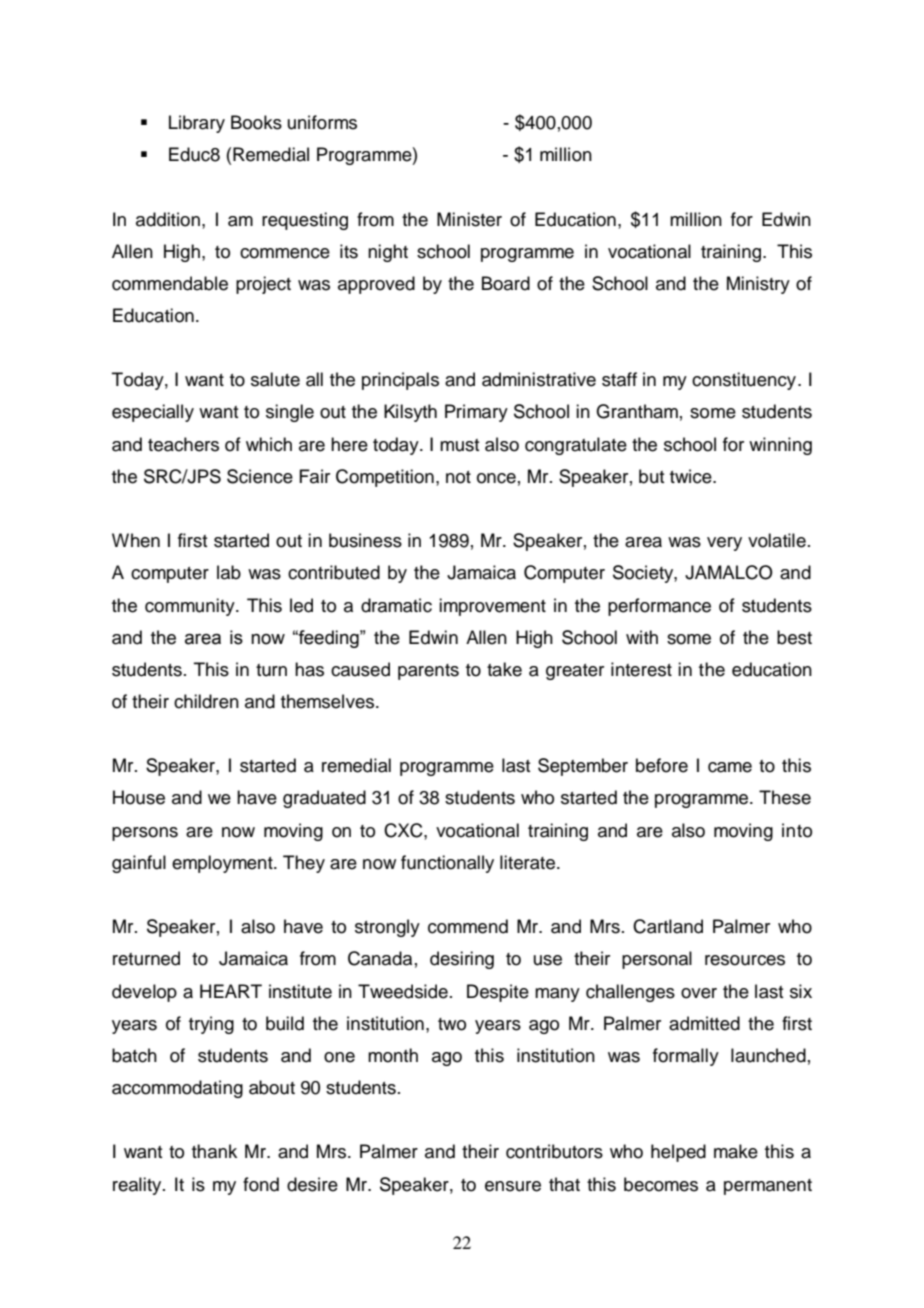 This page has height=1308, width=924. What do you see at coordinates (758, 285) in the page?
I see `Ministry` at bounding box center [758, 285].
